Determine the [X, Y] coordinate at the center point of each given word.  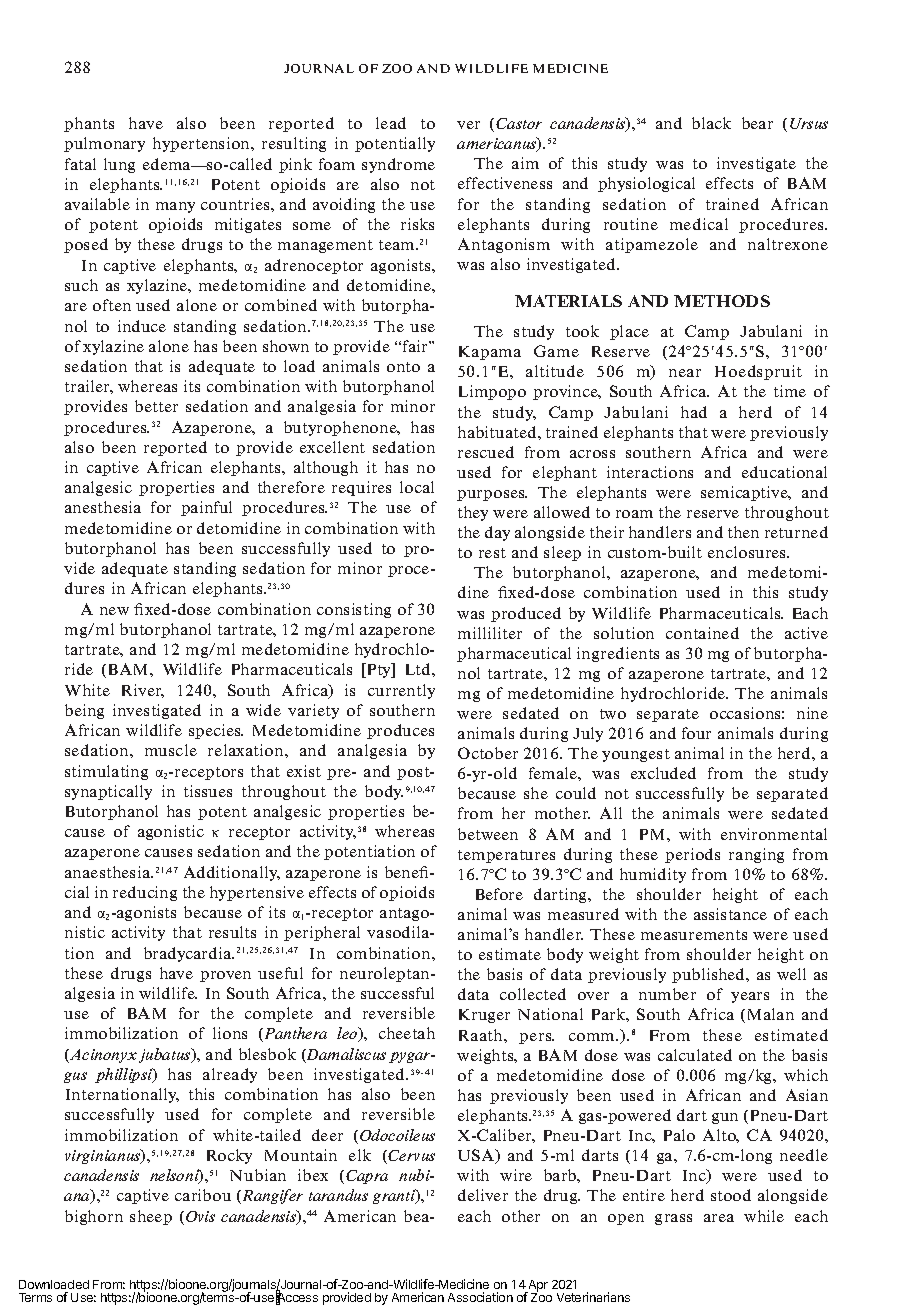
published [710, 975]
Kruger [484, 1016]
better [156, 406]
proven [225, 976]
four [696, 733]
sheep [151, 1217]
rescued [486, 452]
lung [119, 165]
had [694, 412]
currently [401, 691]
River [143, 691]
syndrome [398, 165]
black [711, 123]
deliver [483, 1195]
